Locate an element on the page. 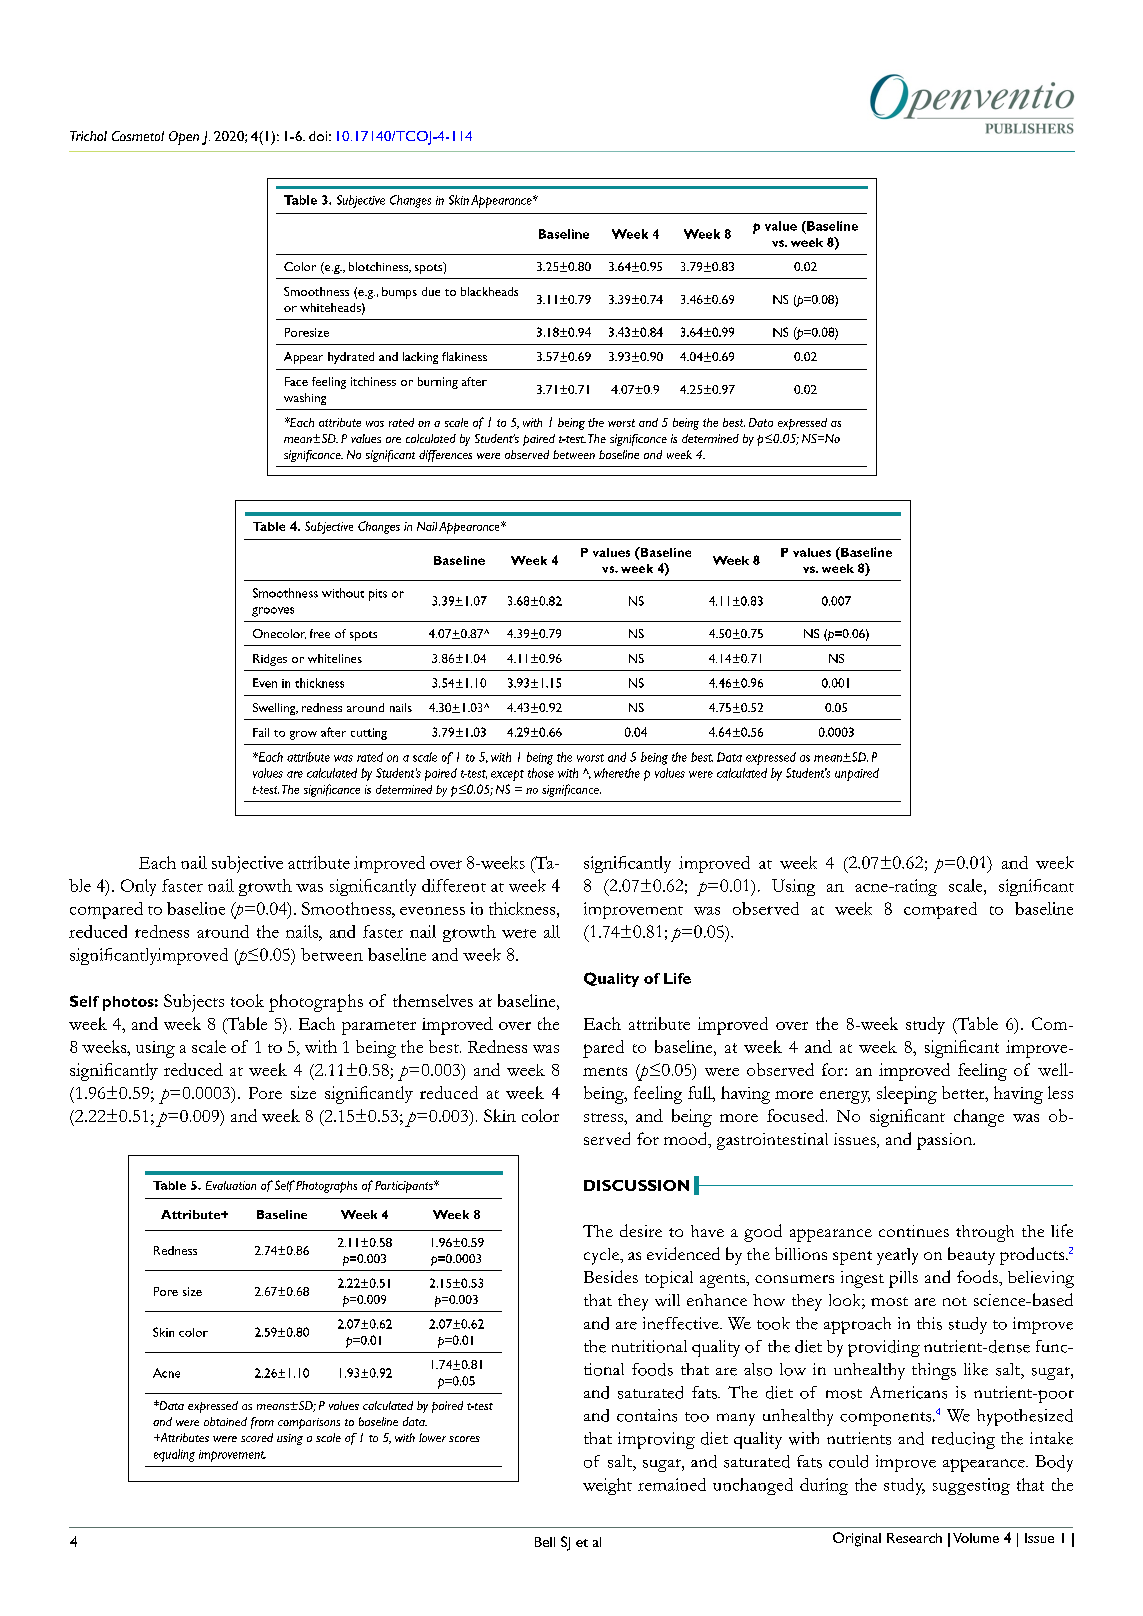  flakiness is located at coordinates (464, 356).
